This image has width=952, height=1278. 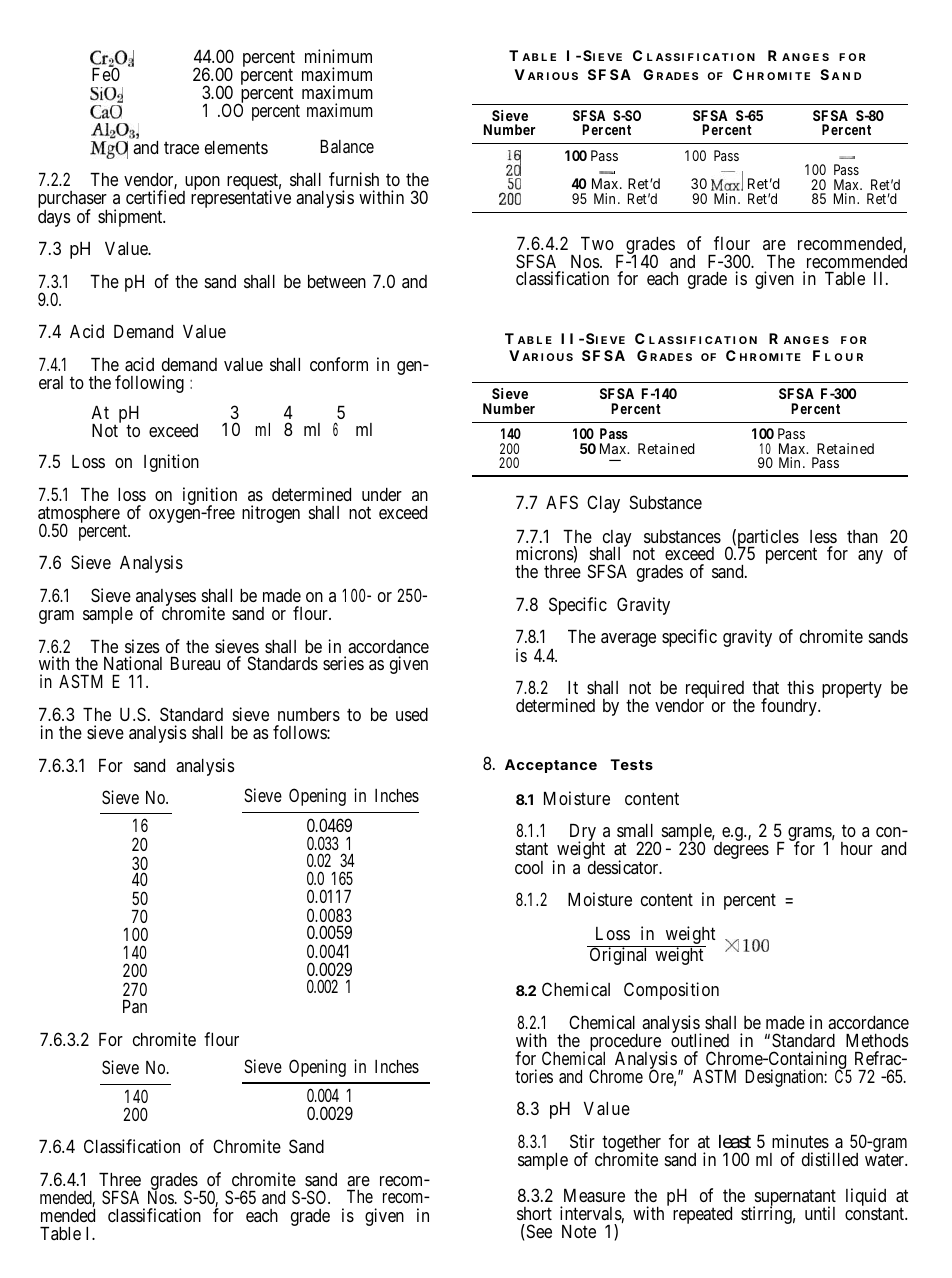 I want to click on minimum, so click(x=338, y=56).
